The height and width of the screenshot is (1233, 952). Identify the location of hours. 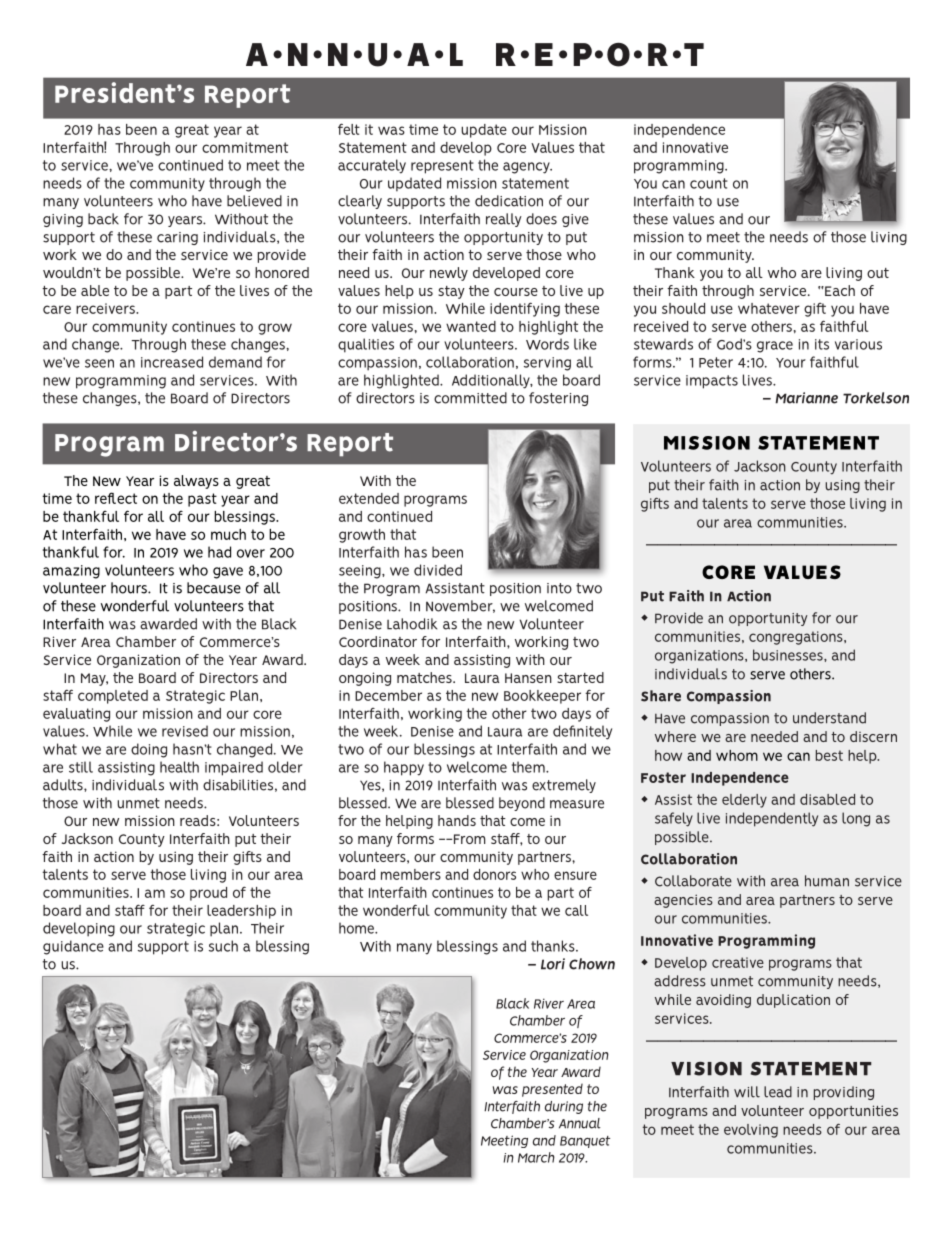
(130, 588).
